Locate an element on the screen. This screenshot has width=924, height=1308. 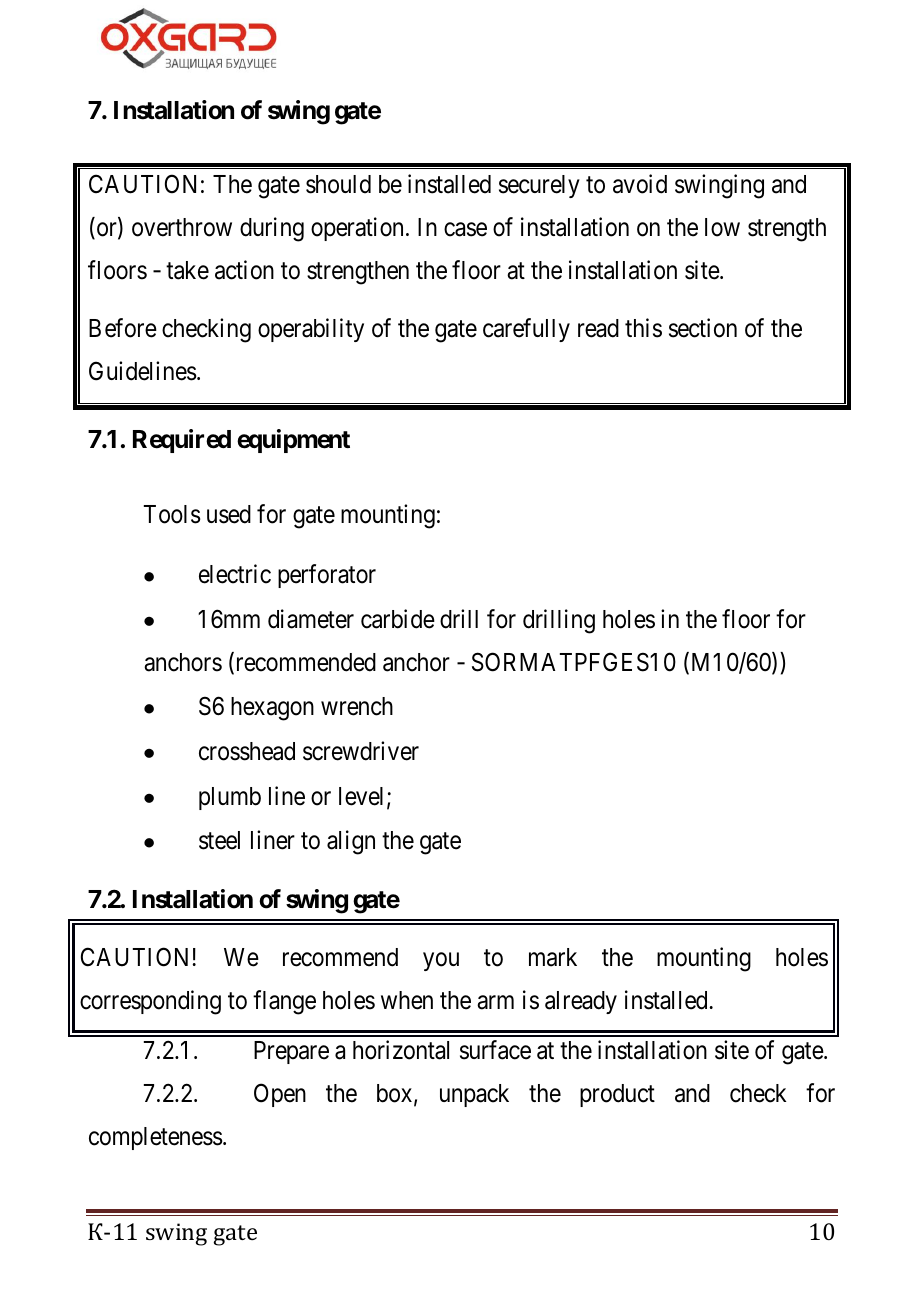
unpack is located at coordinates (474, 1095).
